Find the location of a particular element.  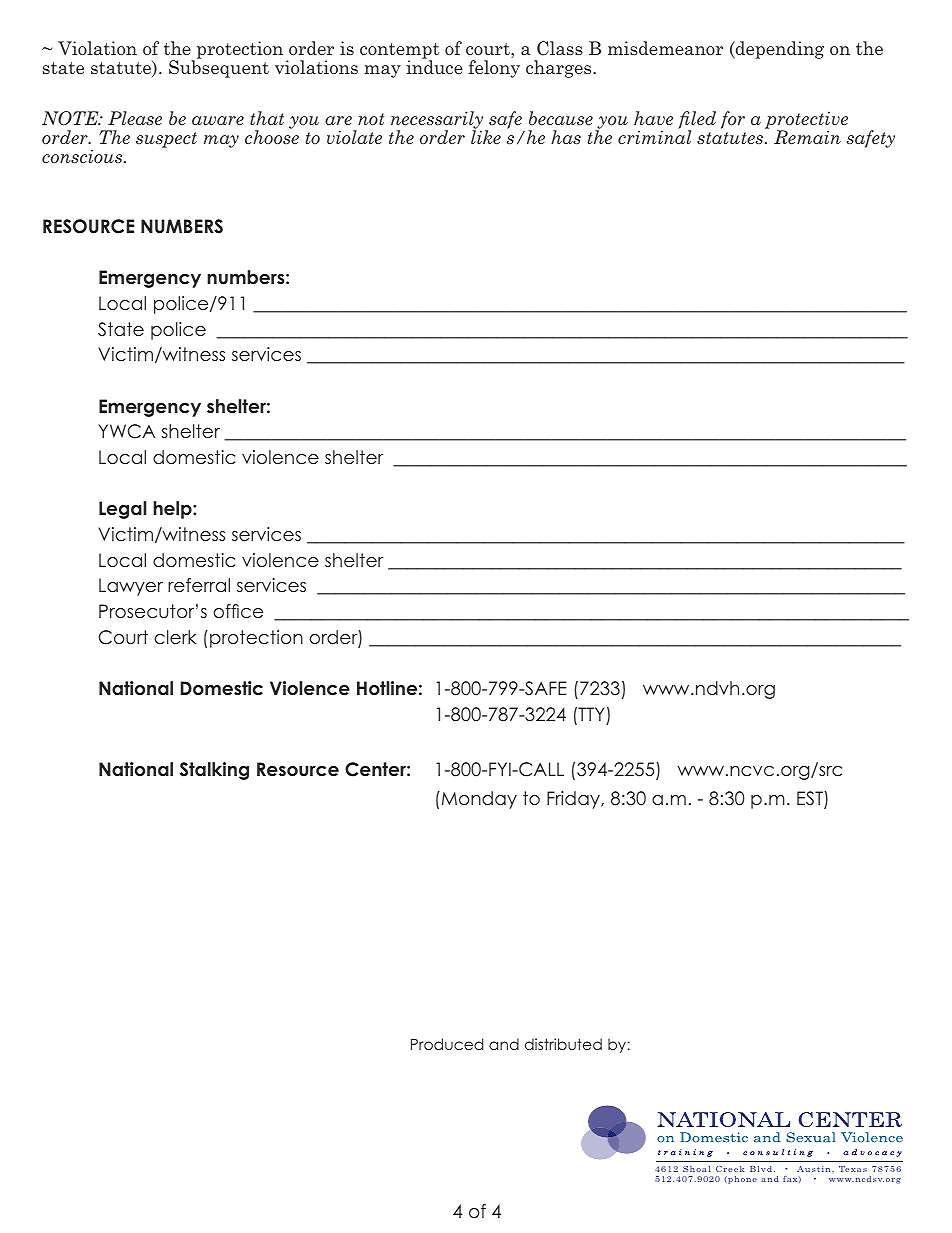

Produced is located at coordinates (447, 1044).
